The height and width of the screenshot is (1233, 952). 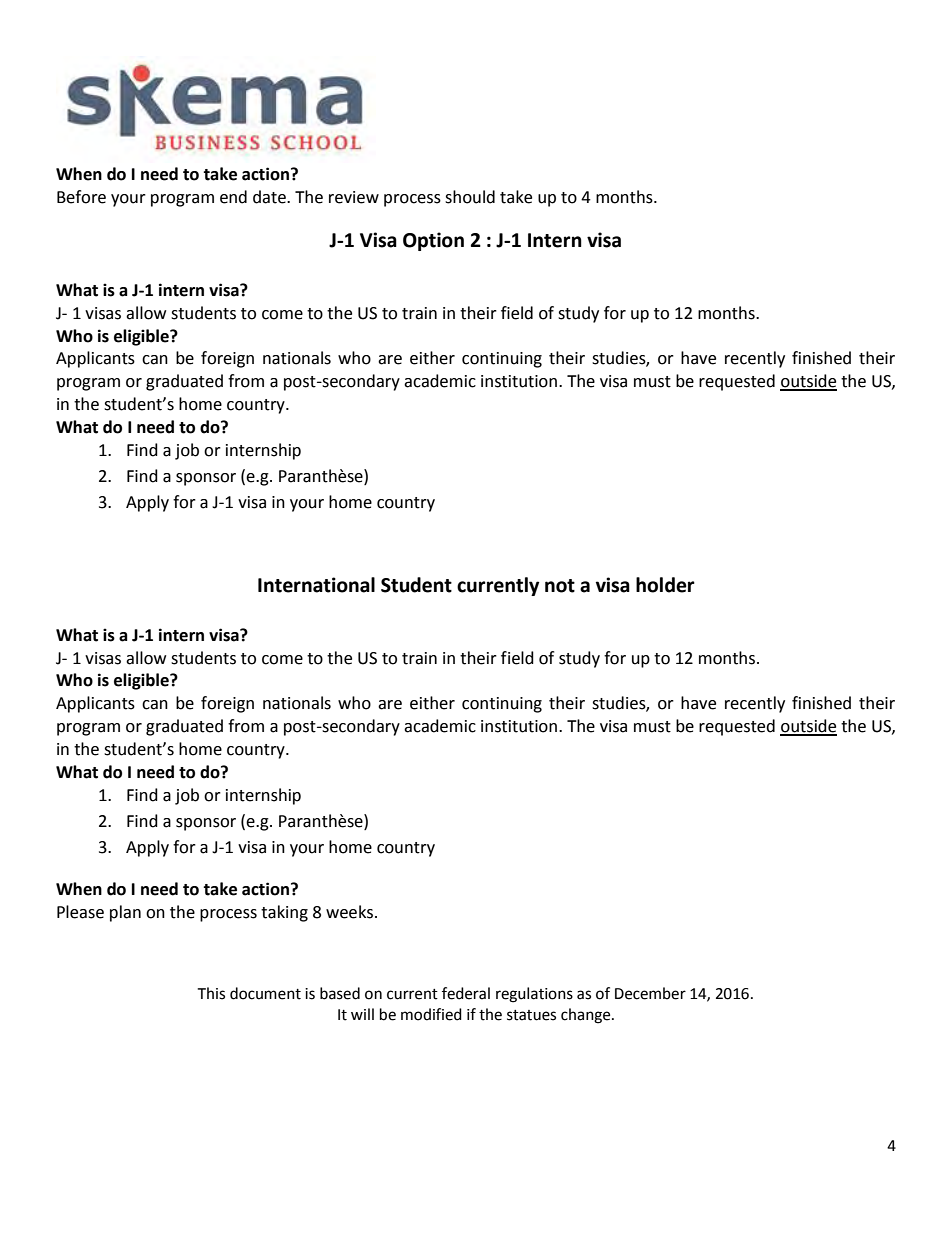 I want to click on review, so click(x=354, y=197).
